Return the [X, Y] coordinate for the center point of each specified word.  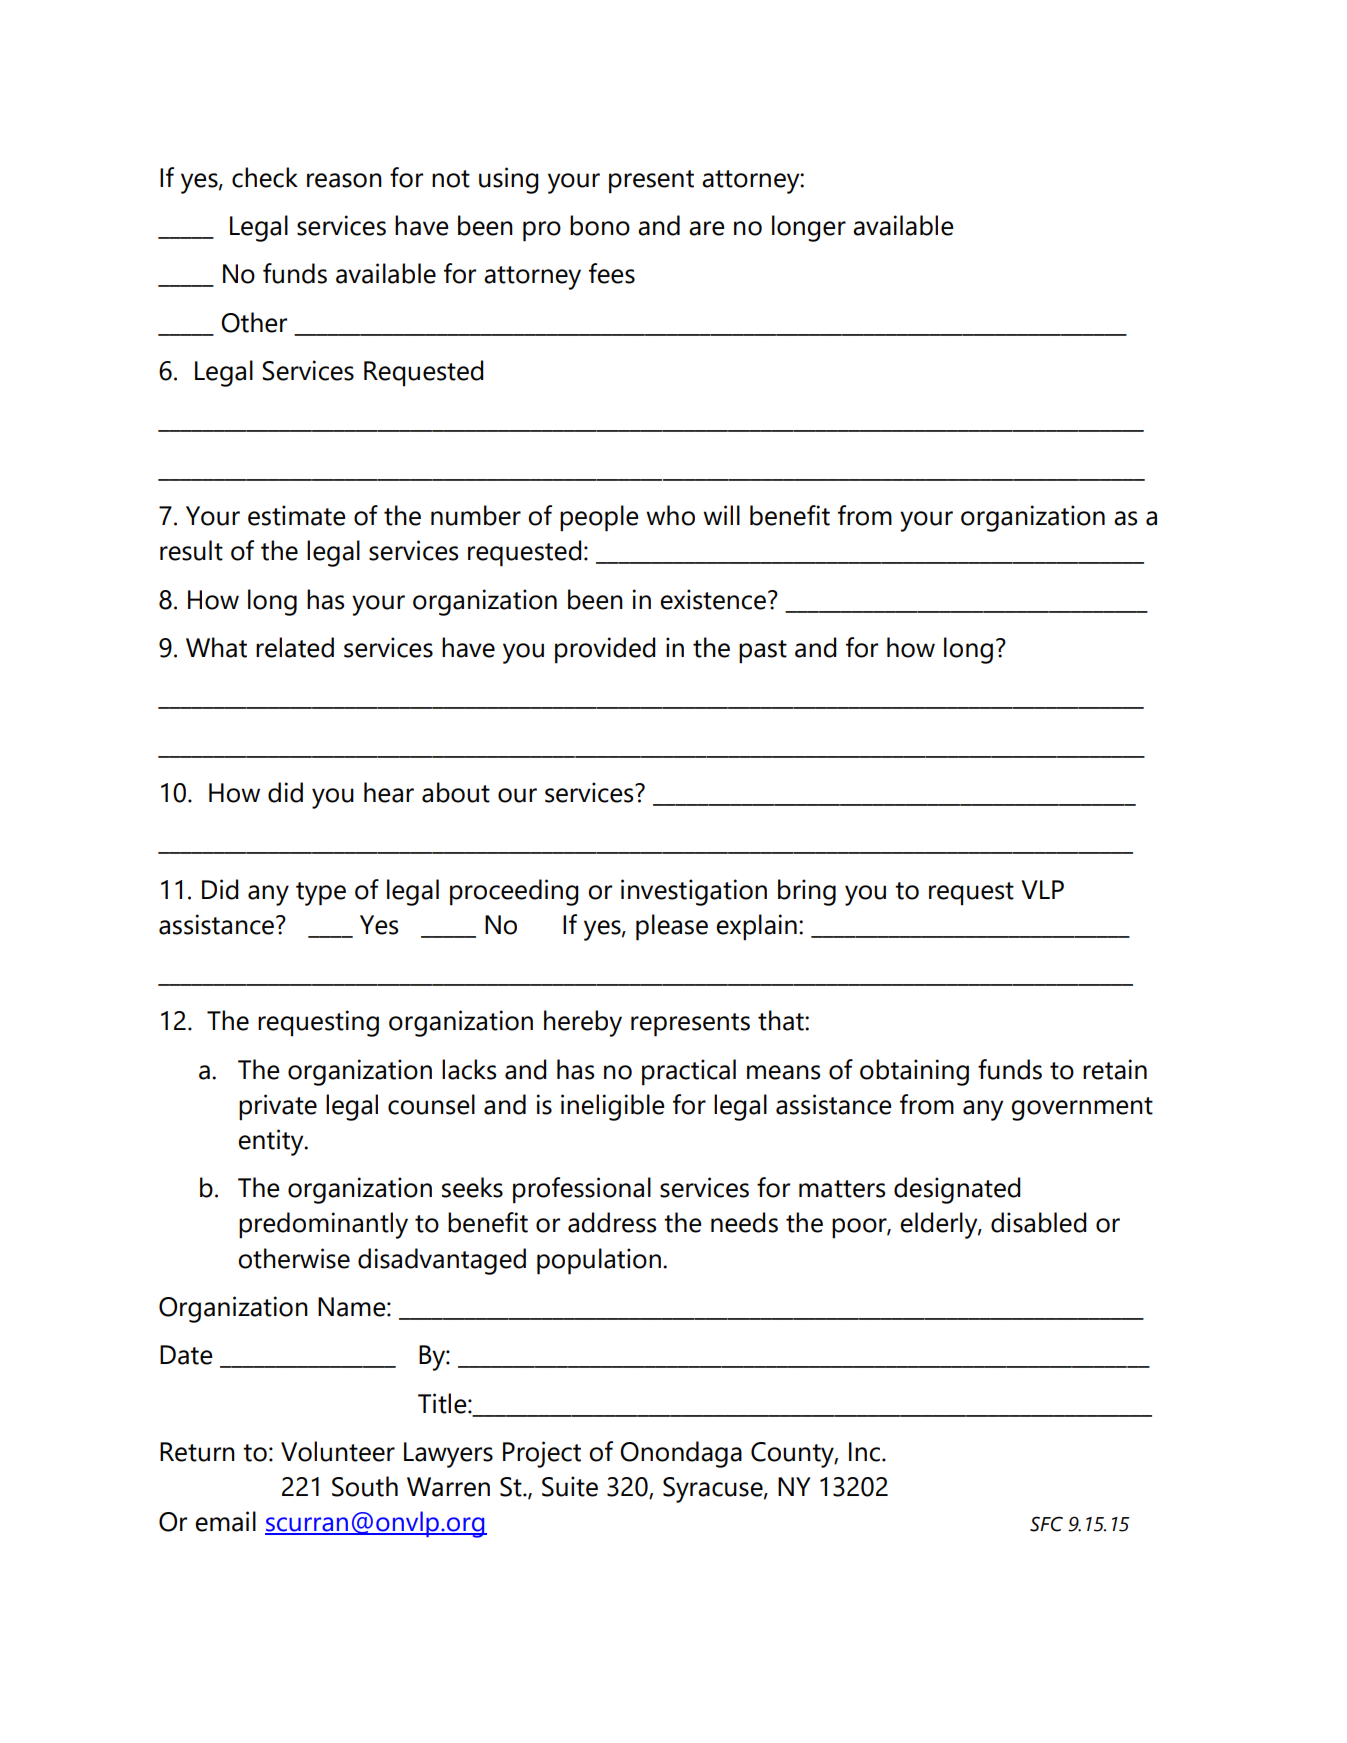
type [321, 894]
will [721, 515]
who [670, 515]
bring [807, 892]
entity [272, 1142]
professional [582, 1190]
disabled [1038, 1222]
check [265, 177]
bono [600, 225]
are [706, 228]
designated [957, 1190]
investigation [694, 892]
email [225, 1521]
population [599, 1261]
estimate [296, 515]
